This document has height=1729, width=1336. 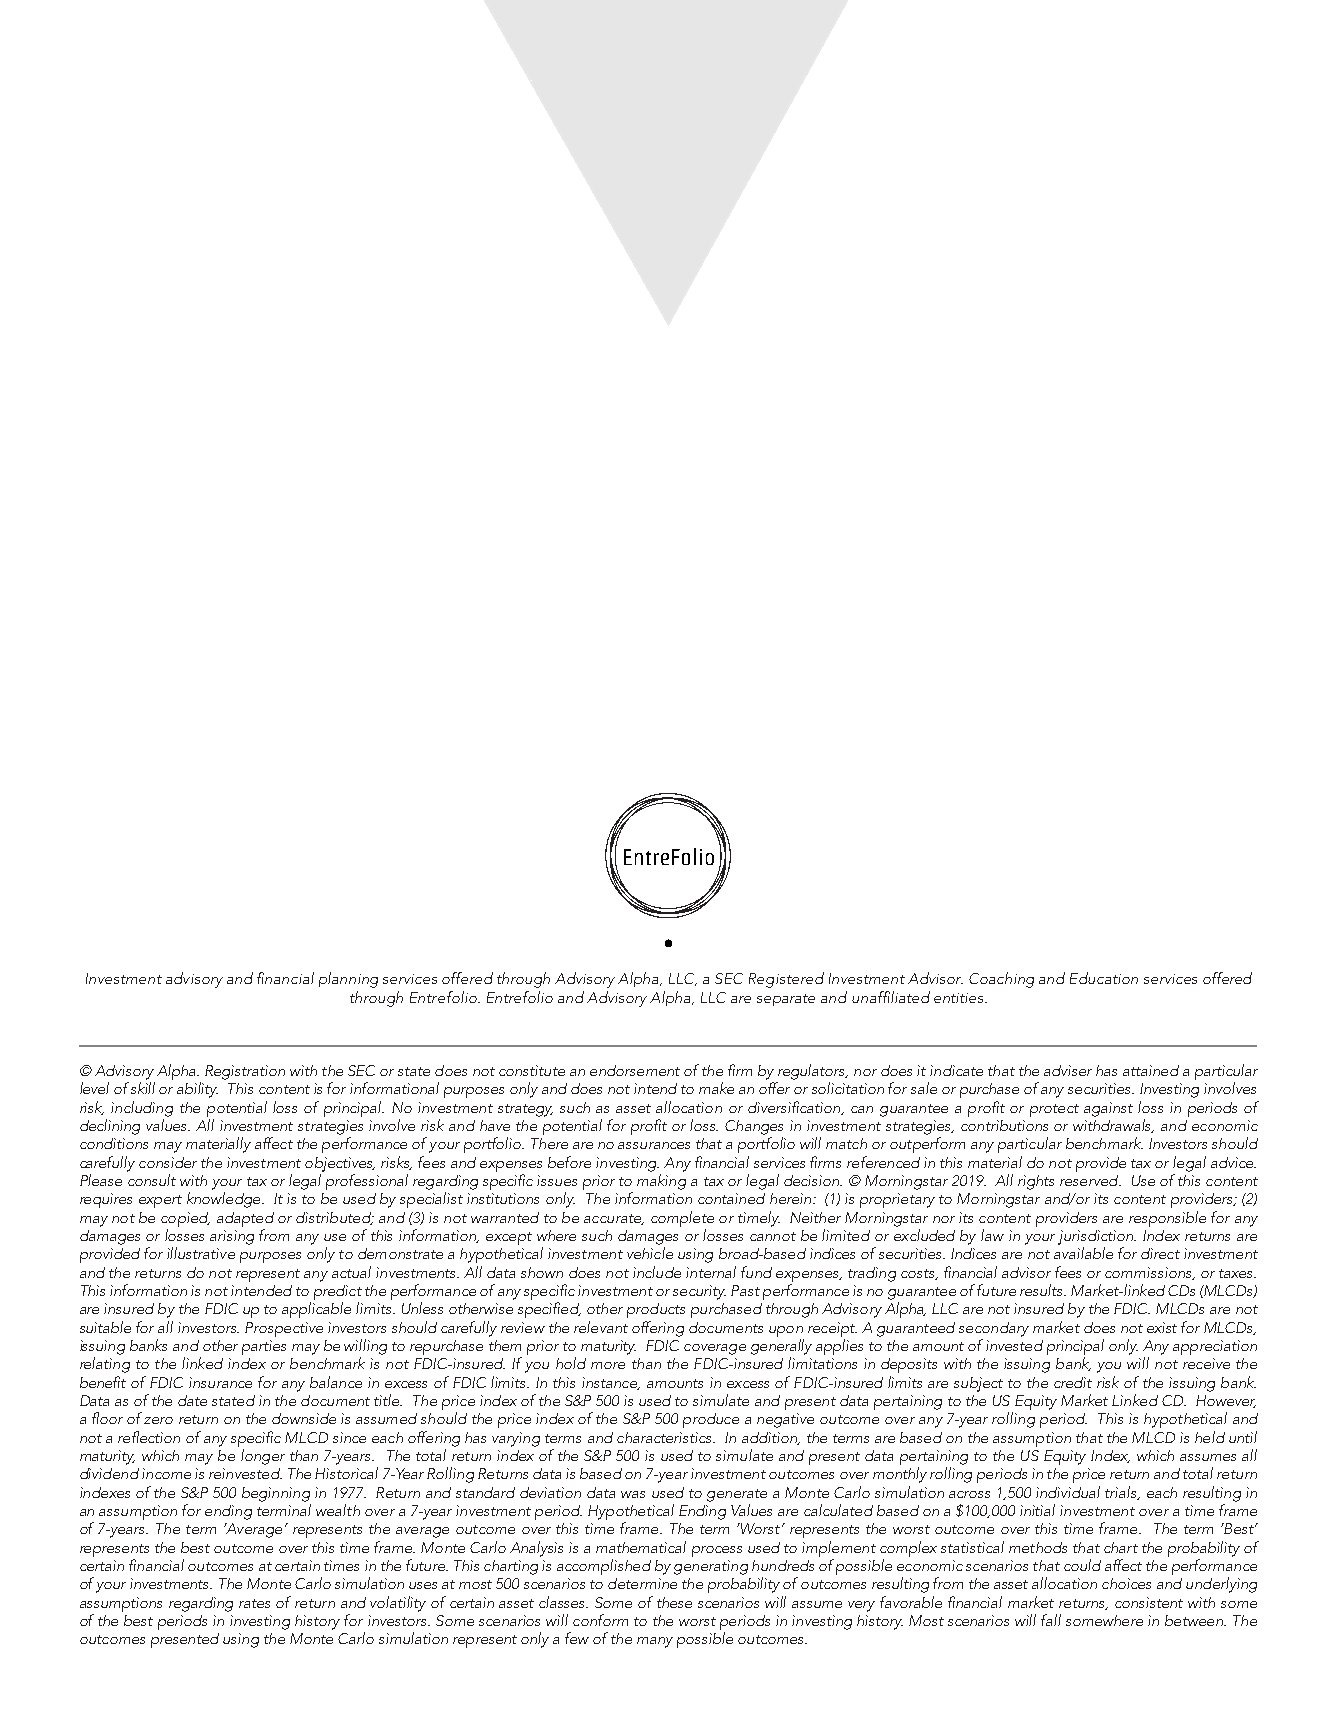 What do you see at coordinates (245, 1072) in the document?
I see `Registration` at bounding box center [245, 1072].
